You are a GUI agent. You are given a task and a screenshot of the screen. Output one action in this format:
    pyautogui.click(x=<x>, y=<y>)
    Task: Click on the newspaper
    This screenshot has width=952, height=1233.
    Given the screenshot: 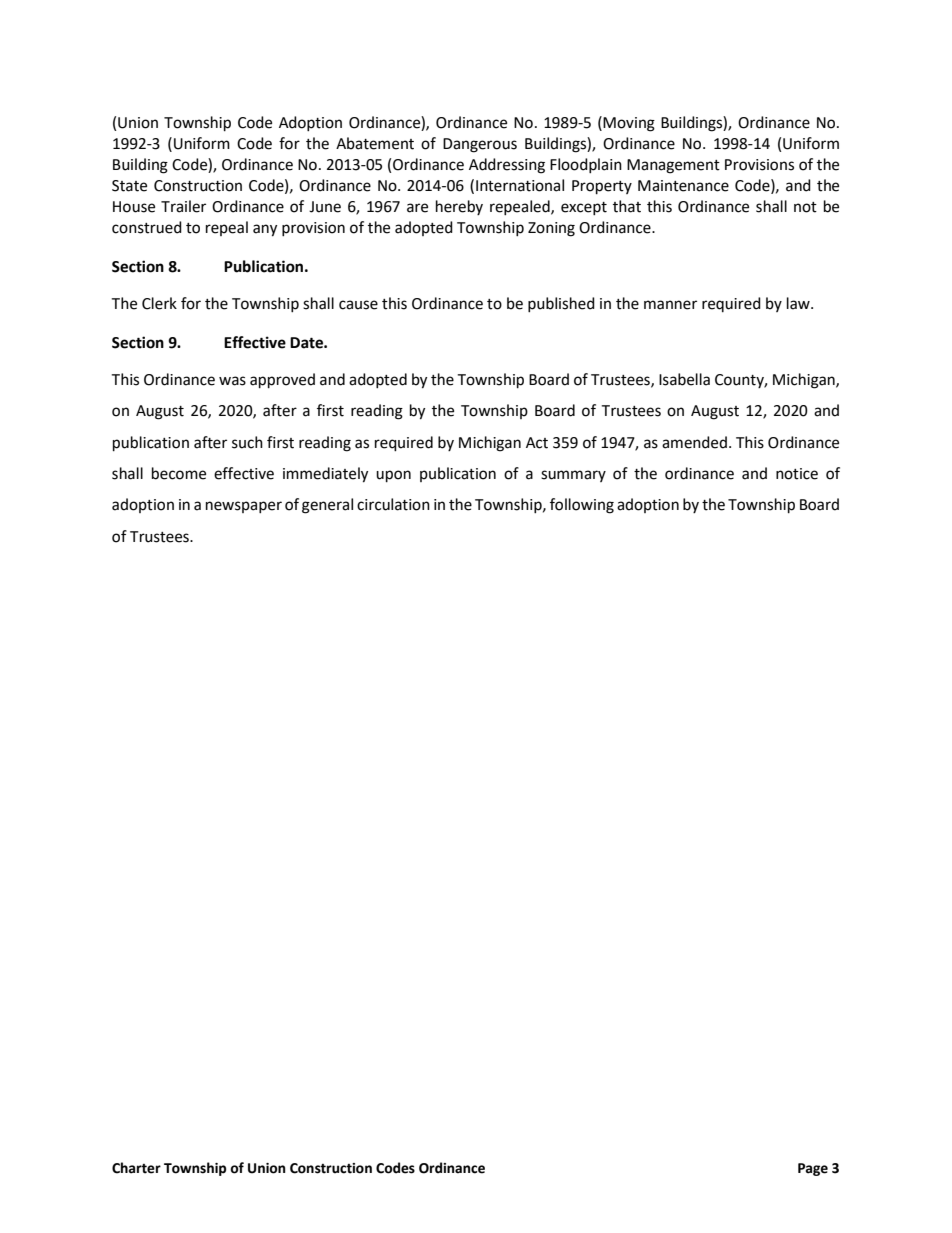 What is the action you would take?
    pyautogui.click(x=244, y=507)
